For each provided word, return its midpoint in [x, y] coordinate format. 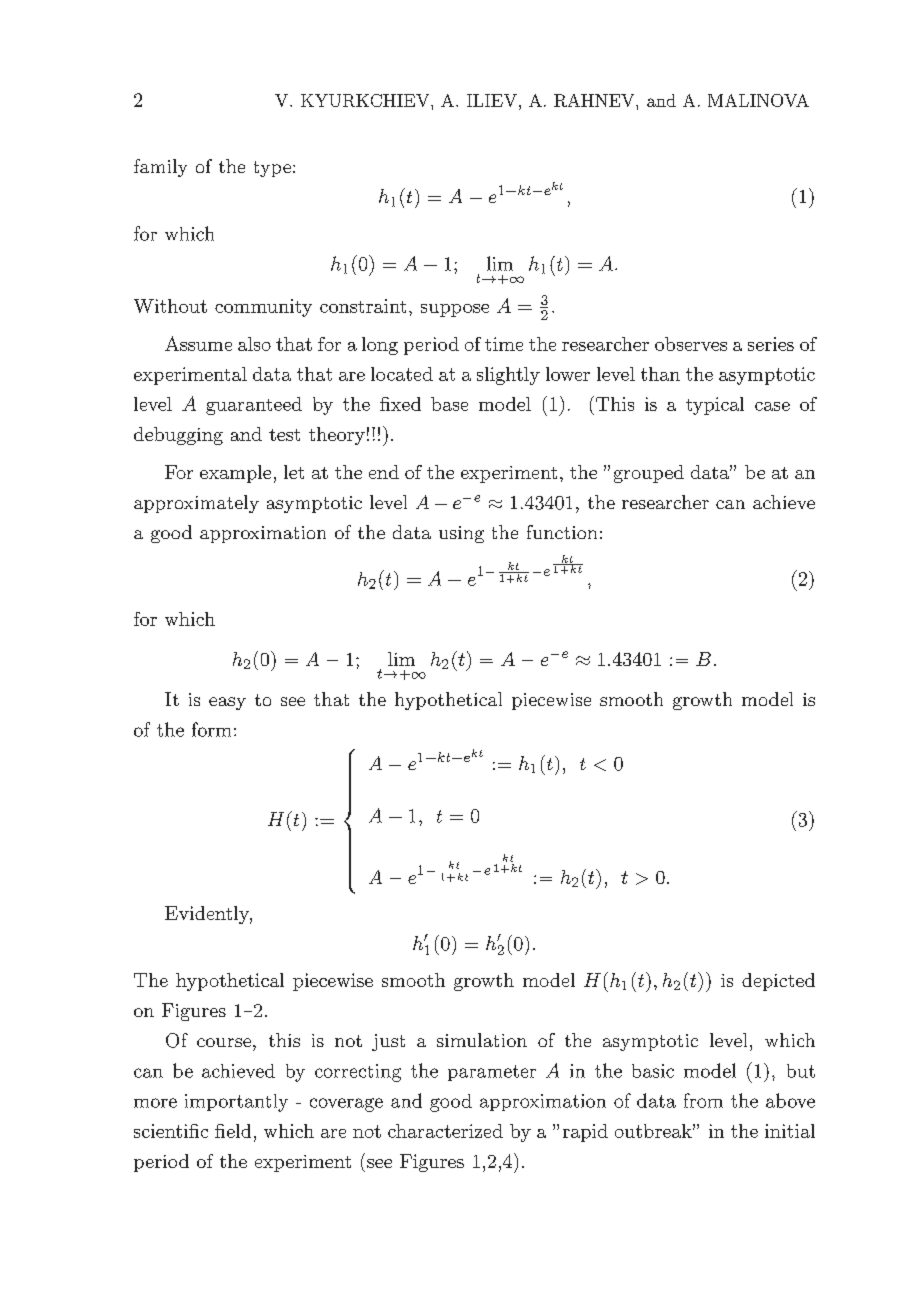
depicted [778, 982]
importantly [236, 1103]
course [224, 1042]
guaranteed [254, 406]
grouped [649, 474]
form [211, 729]
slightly [508, 376]
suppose [455, 310]
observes [691, 344]
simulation [482, 1040]
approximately [196, 504]
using [461, 534]
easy [227, 703]
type [272, 169]
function [562, 532]
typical [715, 406]
